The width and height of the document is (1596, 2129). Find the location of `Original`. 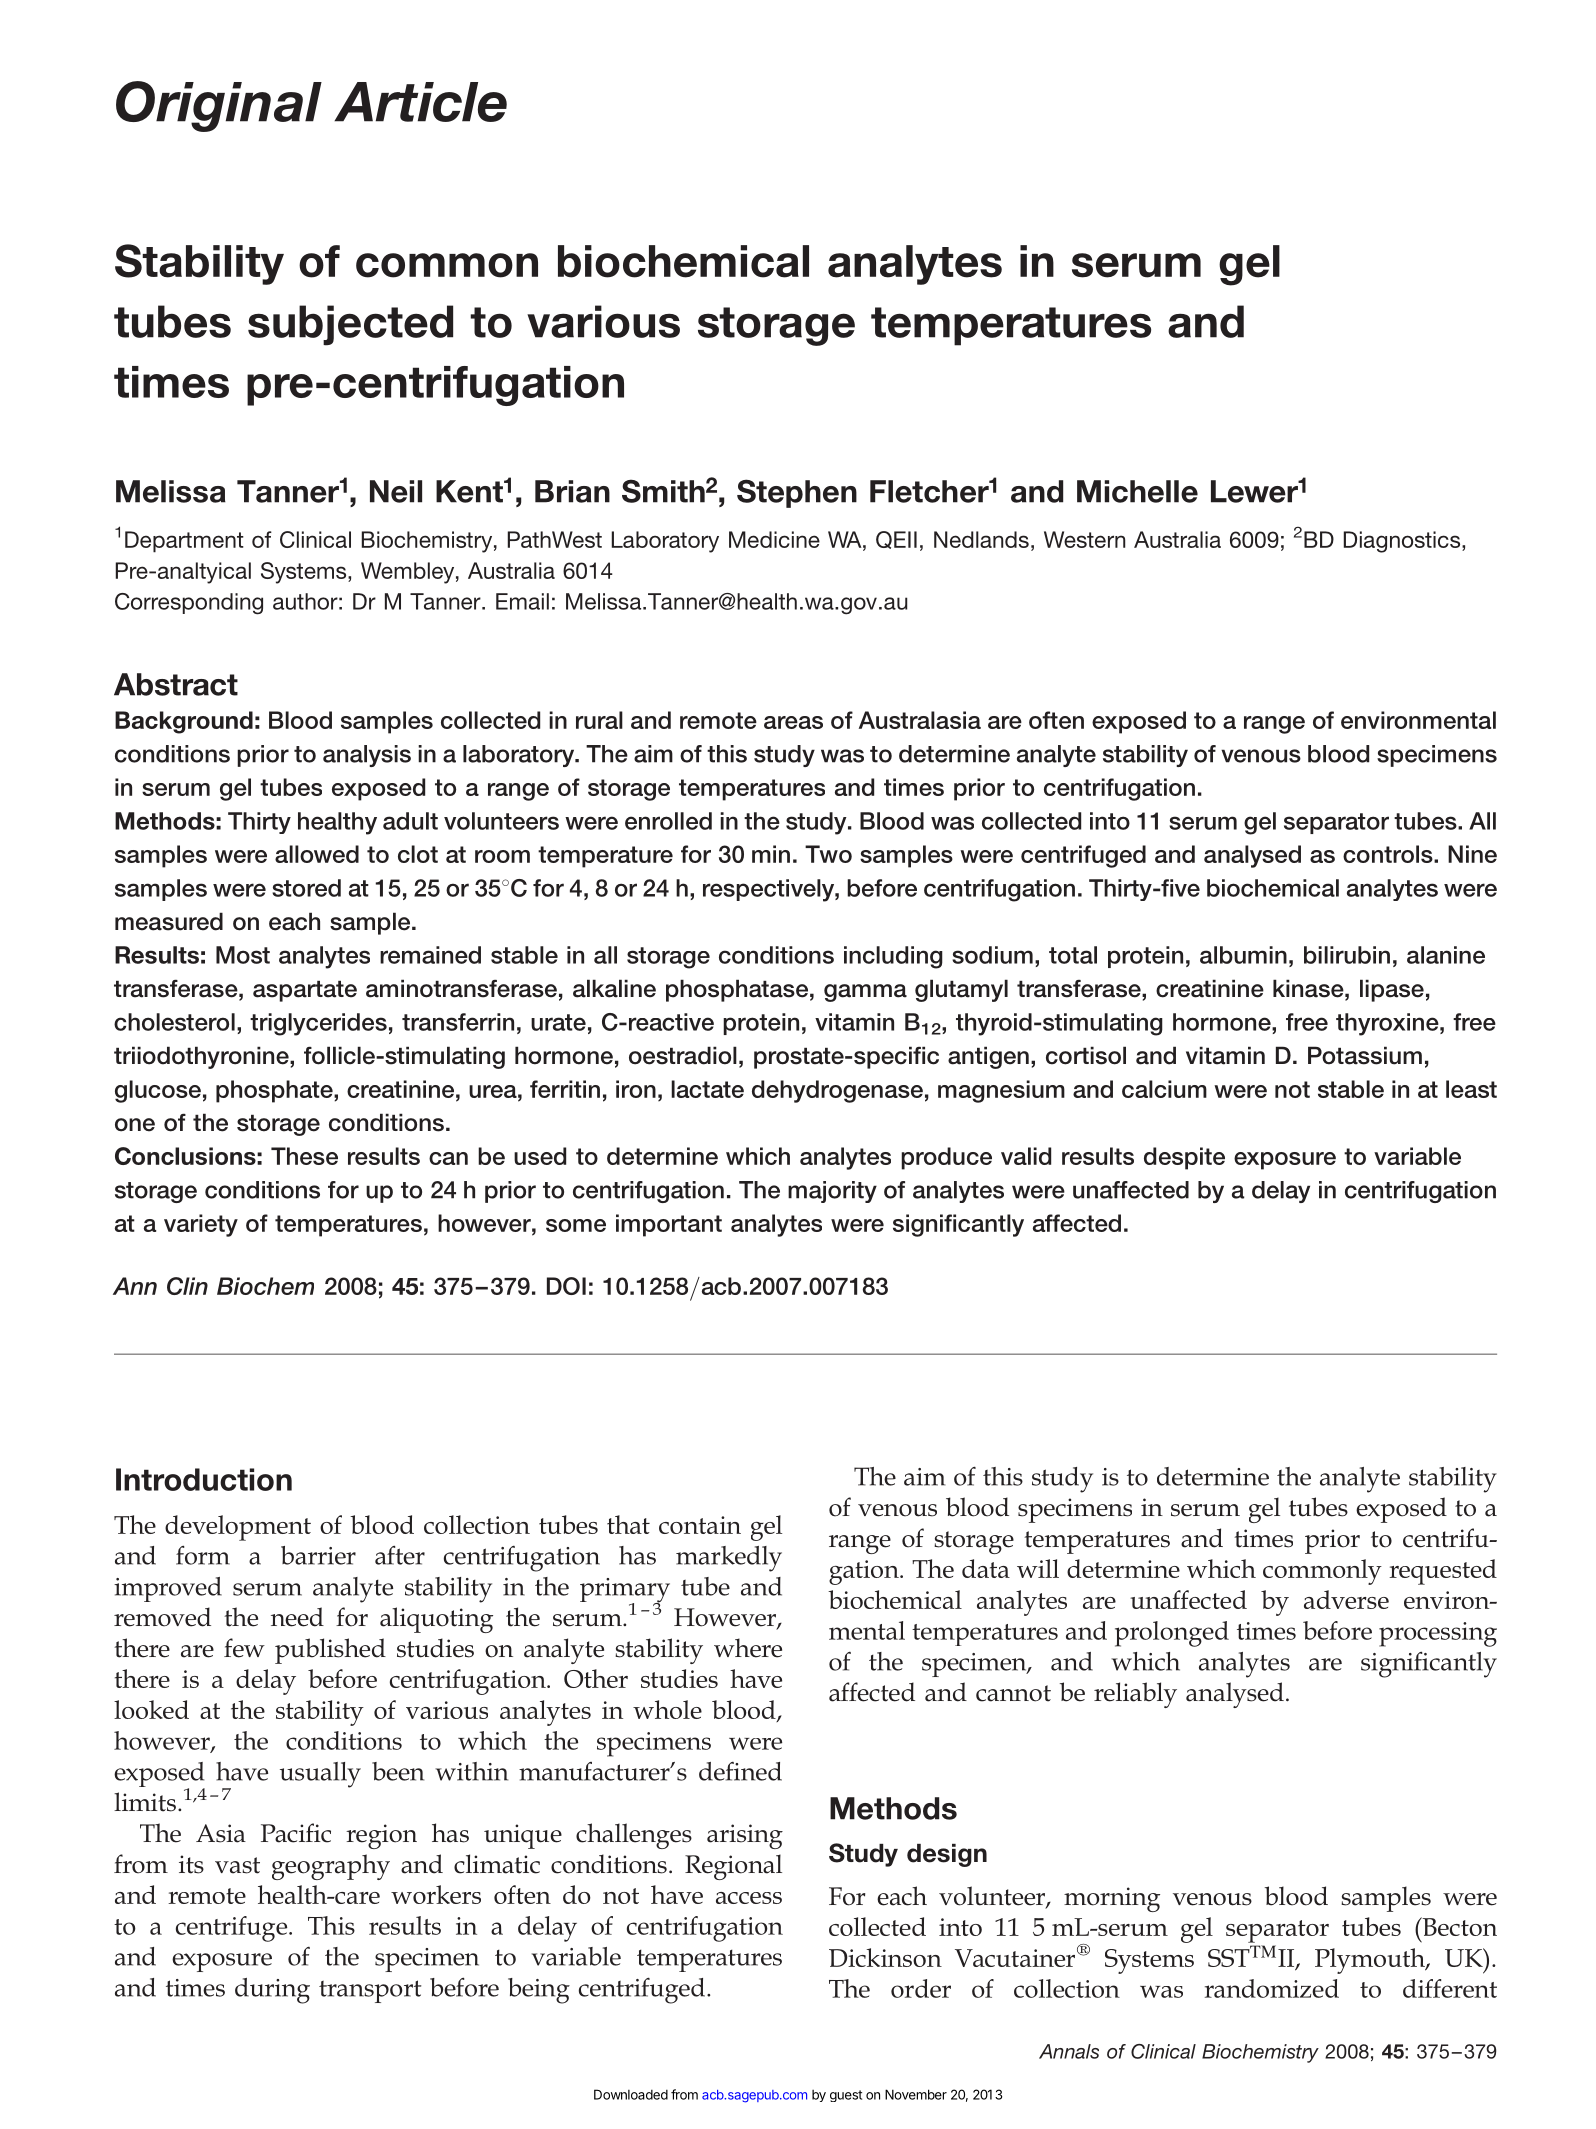

Original is located at coordinates (219, 106).
